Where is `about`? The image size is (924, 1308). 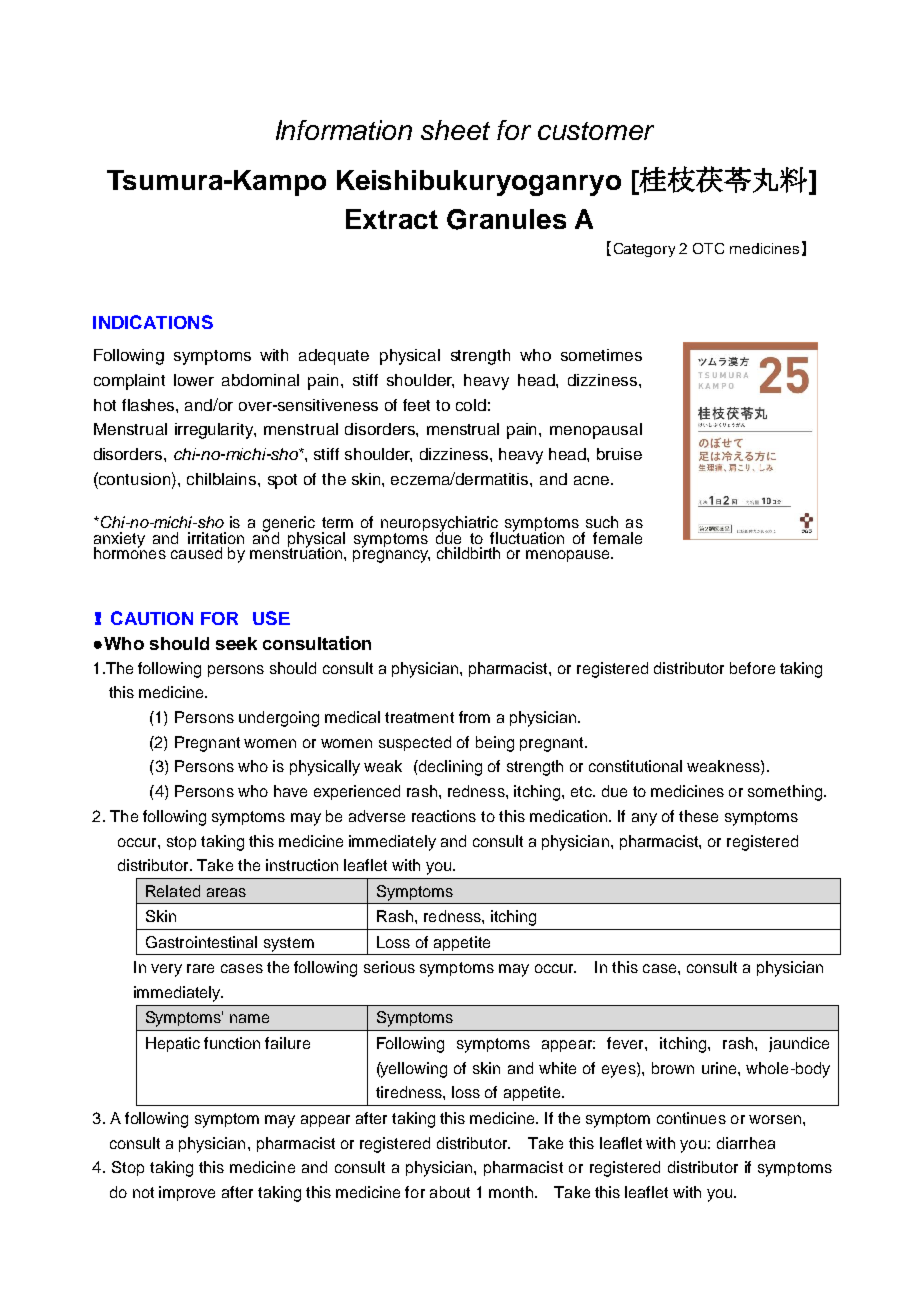 about is located at coordinates (450, 1192).
